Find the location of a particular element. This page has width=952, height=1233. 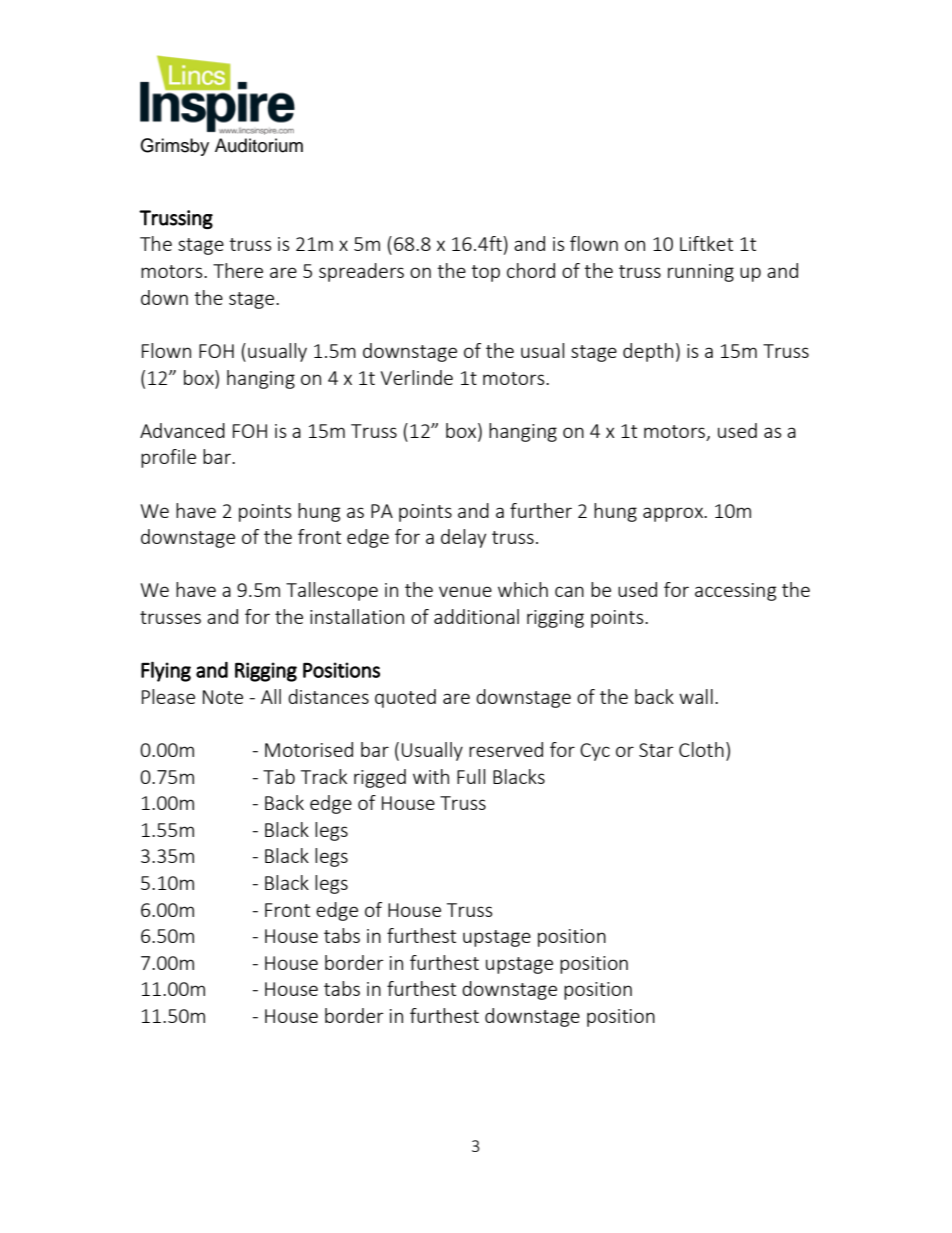

chord is located at coordinates (531, 270).
